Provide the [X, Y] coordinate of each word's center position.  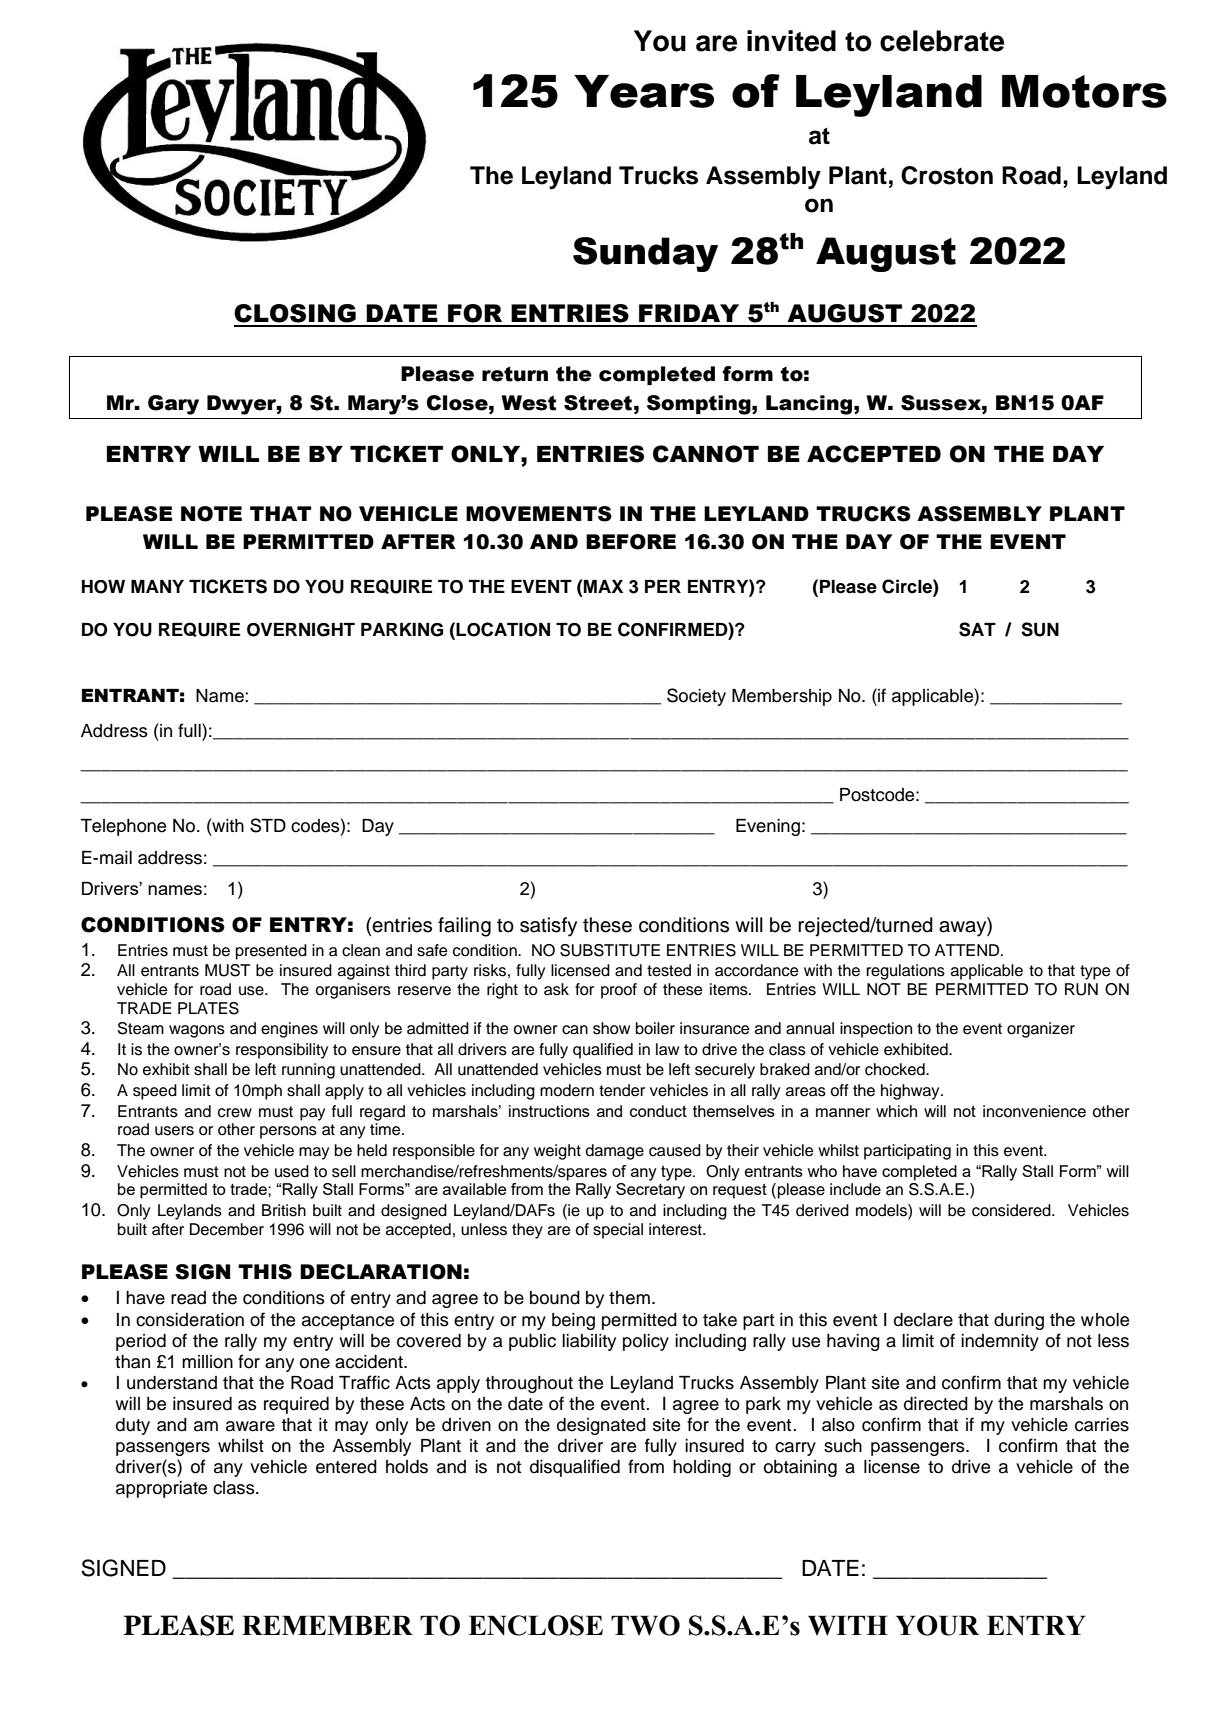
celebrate [942, 41]
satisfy [548, 927]
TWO [645, 1625]
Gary [173, 405]
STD [268, 825]
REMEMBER [327, 1625]
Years [644, 91]
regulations [905, 972]
